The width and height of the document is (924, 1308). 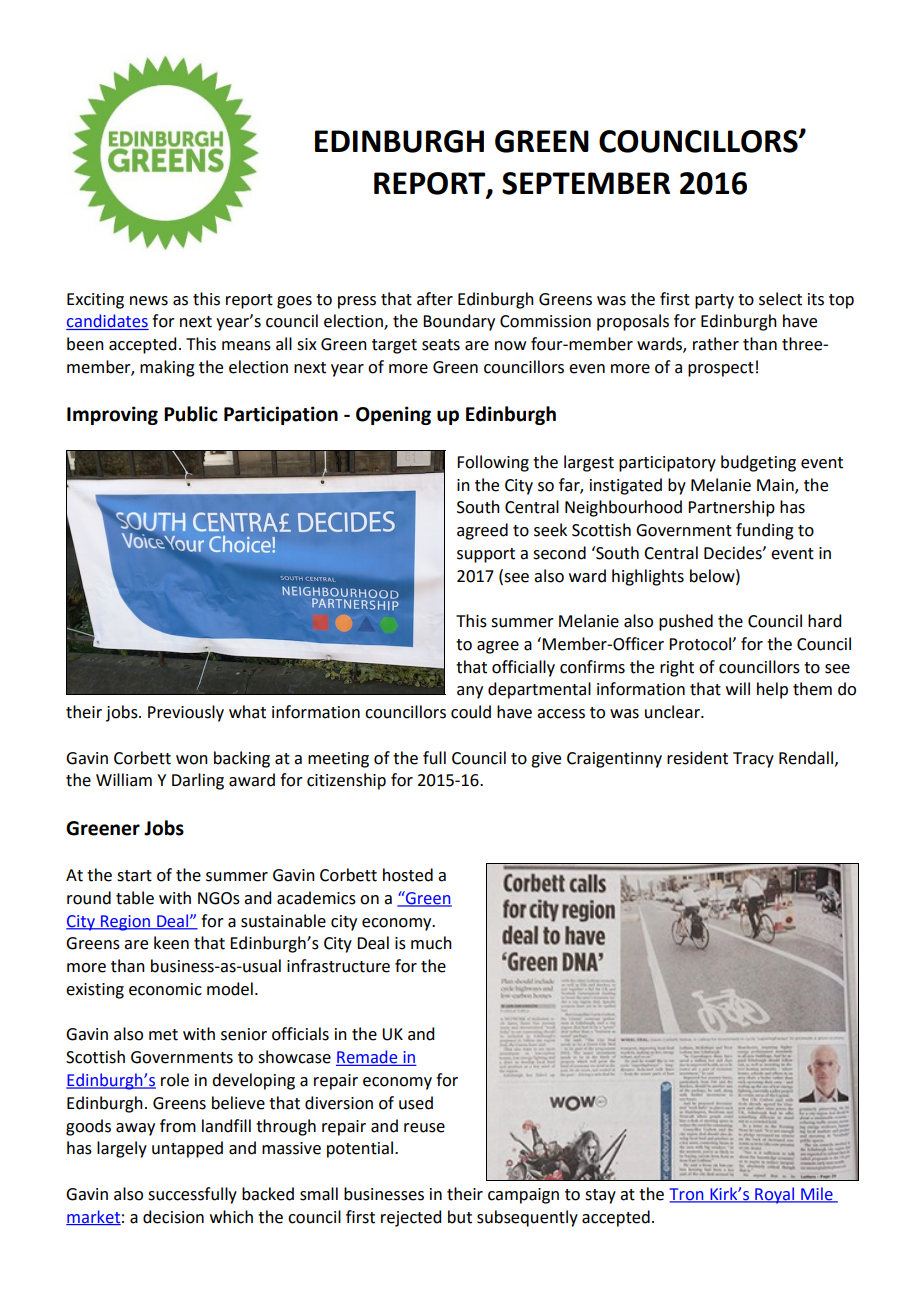 I want to click on Previously, so click(x=186, y=713).
